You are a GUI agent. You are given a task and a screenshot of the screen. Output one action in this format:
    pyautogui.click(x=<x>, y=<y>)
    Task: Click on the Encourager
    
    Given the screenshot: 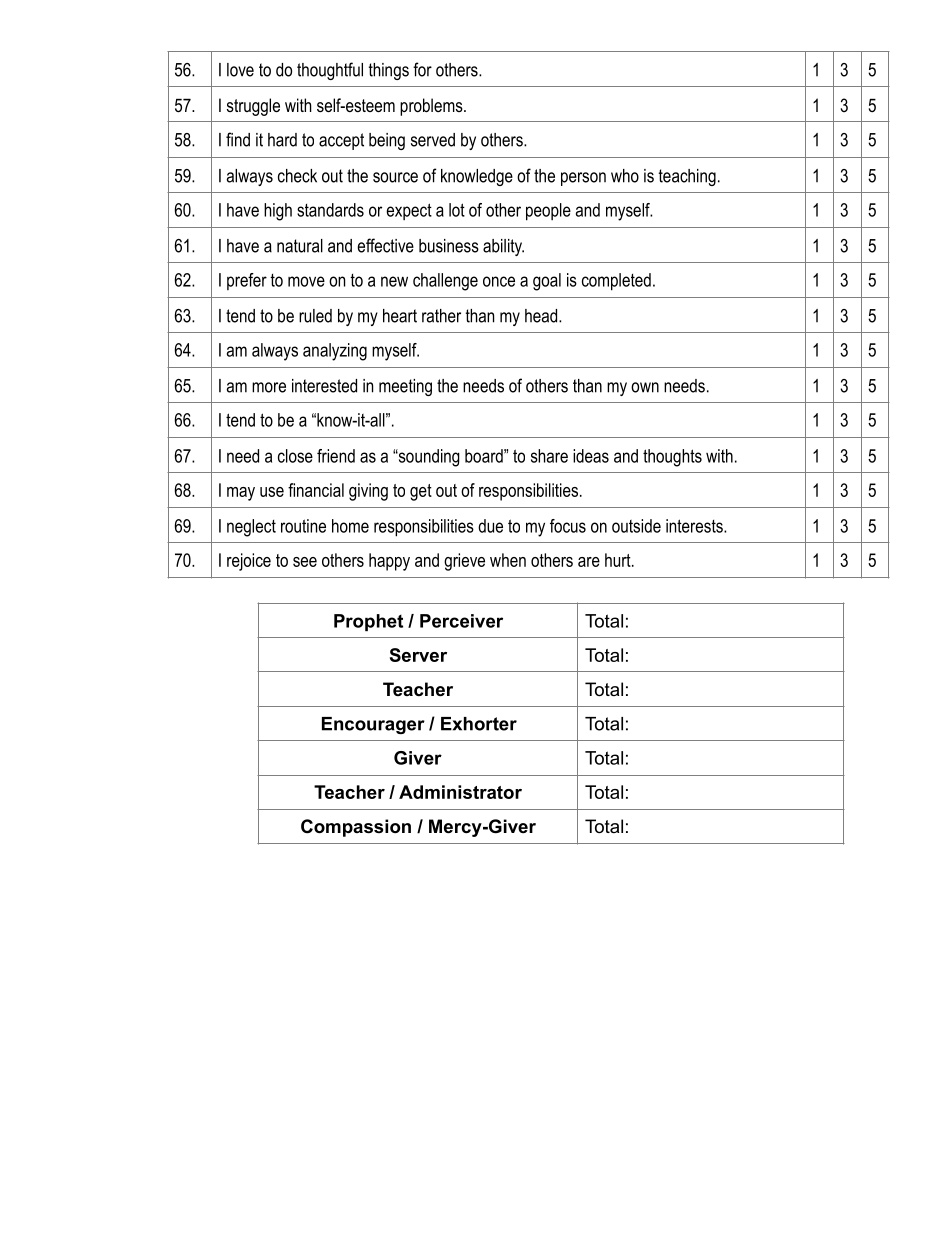 What is the action you would take?
    pyautogui.click(x=373, y=725)
